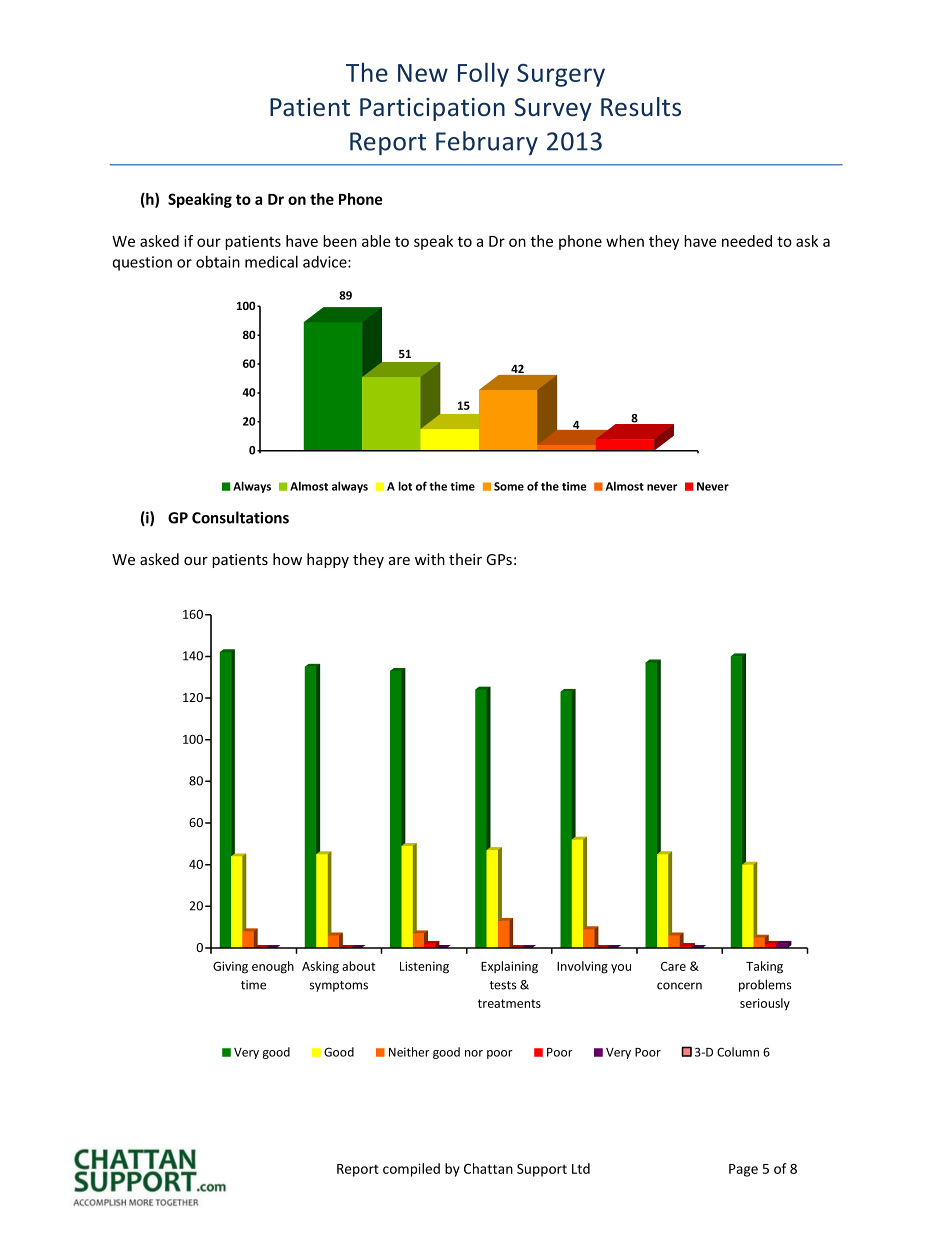 Image resolution: width=952 pixels, height=1233 pixels. What do you see at coordinates (287, 559) in the screenshot?
I see `how` at bounding box center [287, 559].
